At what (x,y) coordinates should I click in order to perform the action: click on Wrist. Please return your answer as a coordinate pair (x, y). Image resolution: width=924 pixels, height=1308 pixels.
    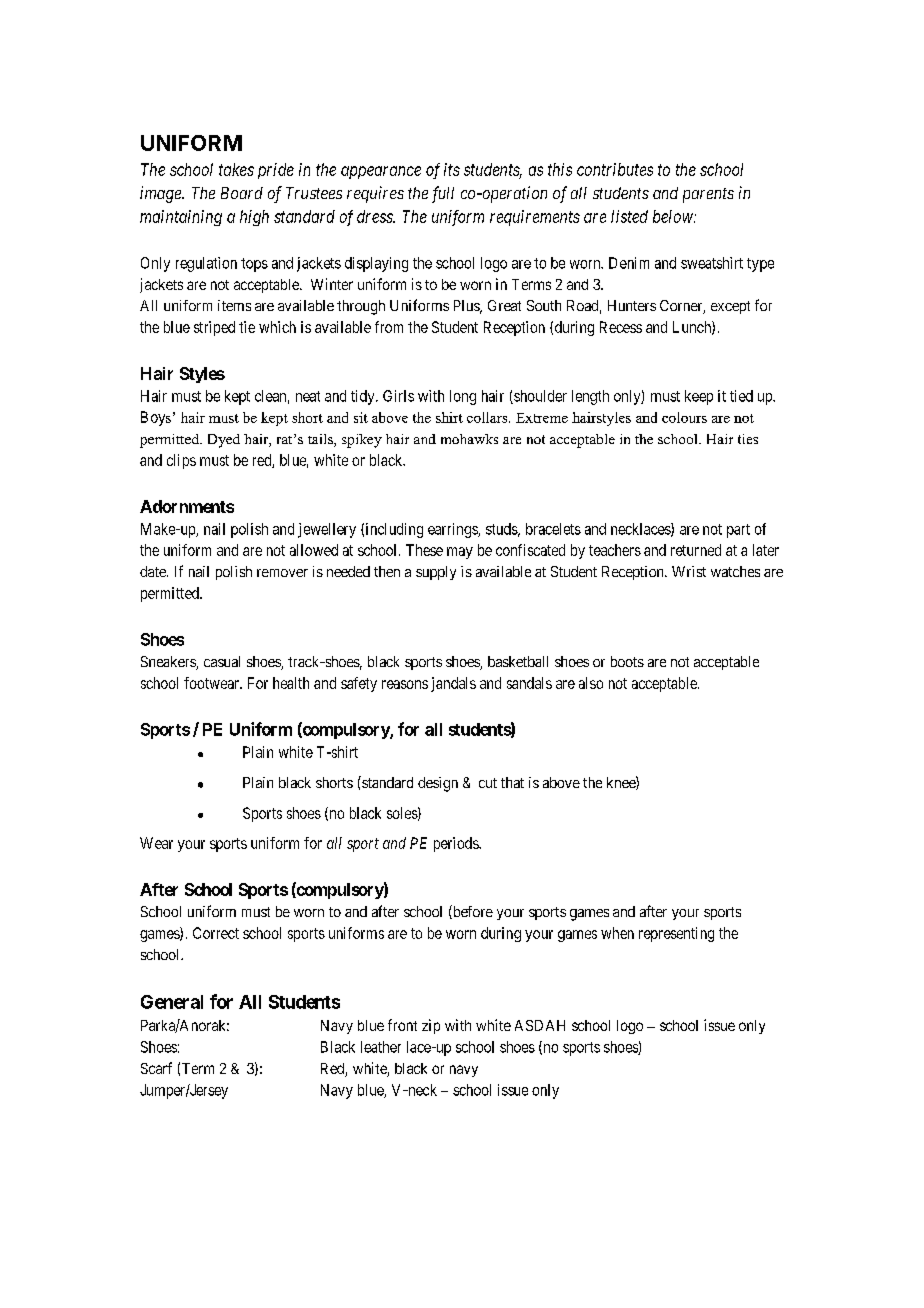
    Looking at the image, I should click on (689, 571).
